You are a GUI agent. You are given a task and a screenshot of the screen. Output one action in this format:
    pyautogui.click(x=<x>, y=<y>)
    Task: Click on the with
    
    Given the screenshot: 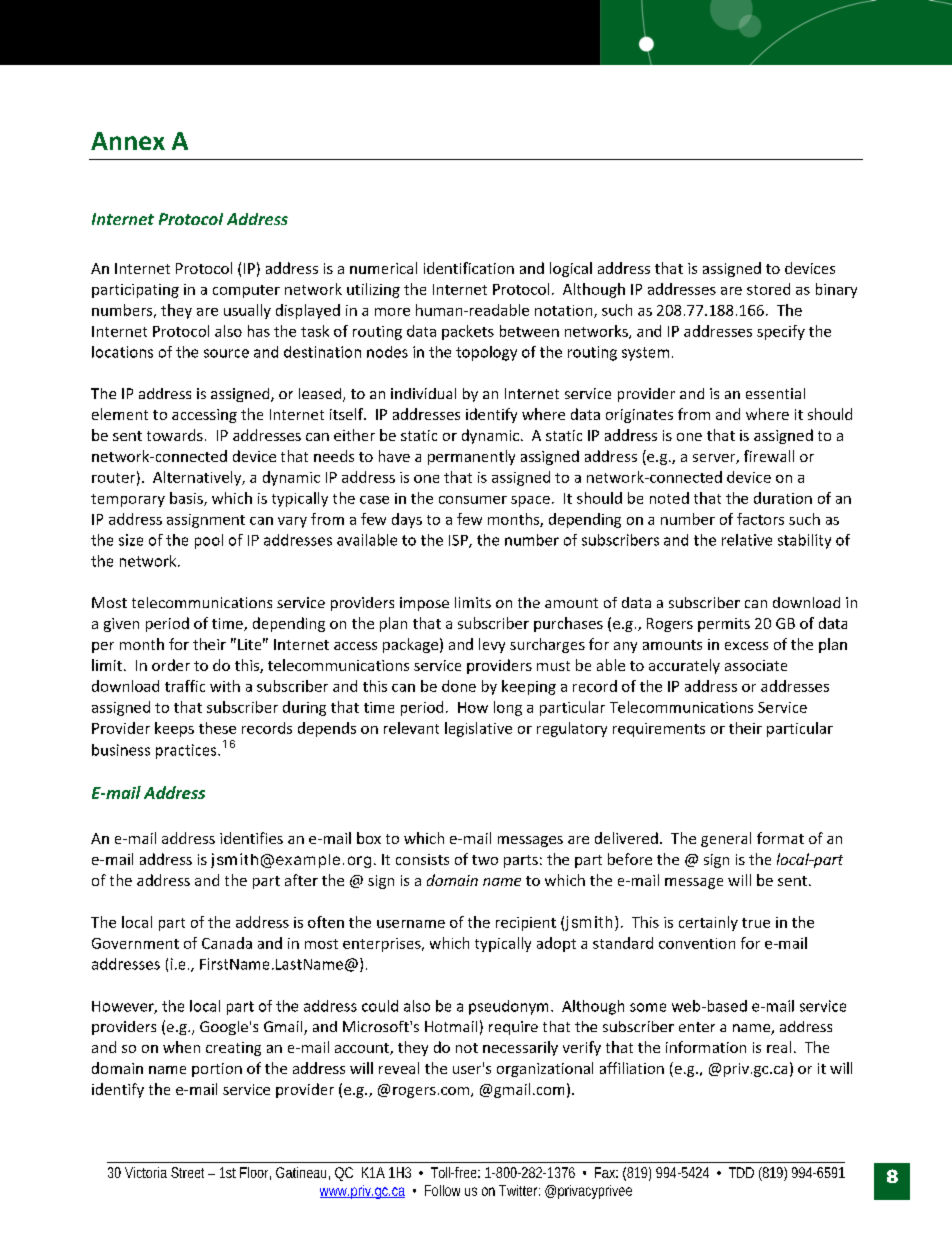 What is the action you would take?
    pyautogui.click(x=225, y=686)
